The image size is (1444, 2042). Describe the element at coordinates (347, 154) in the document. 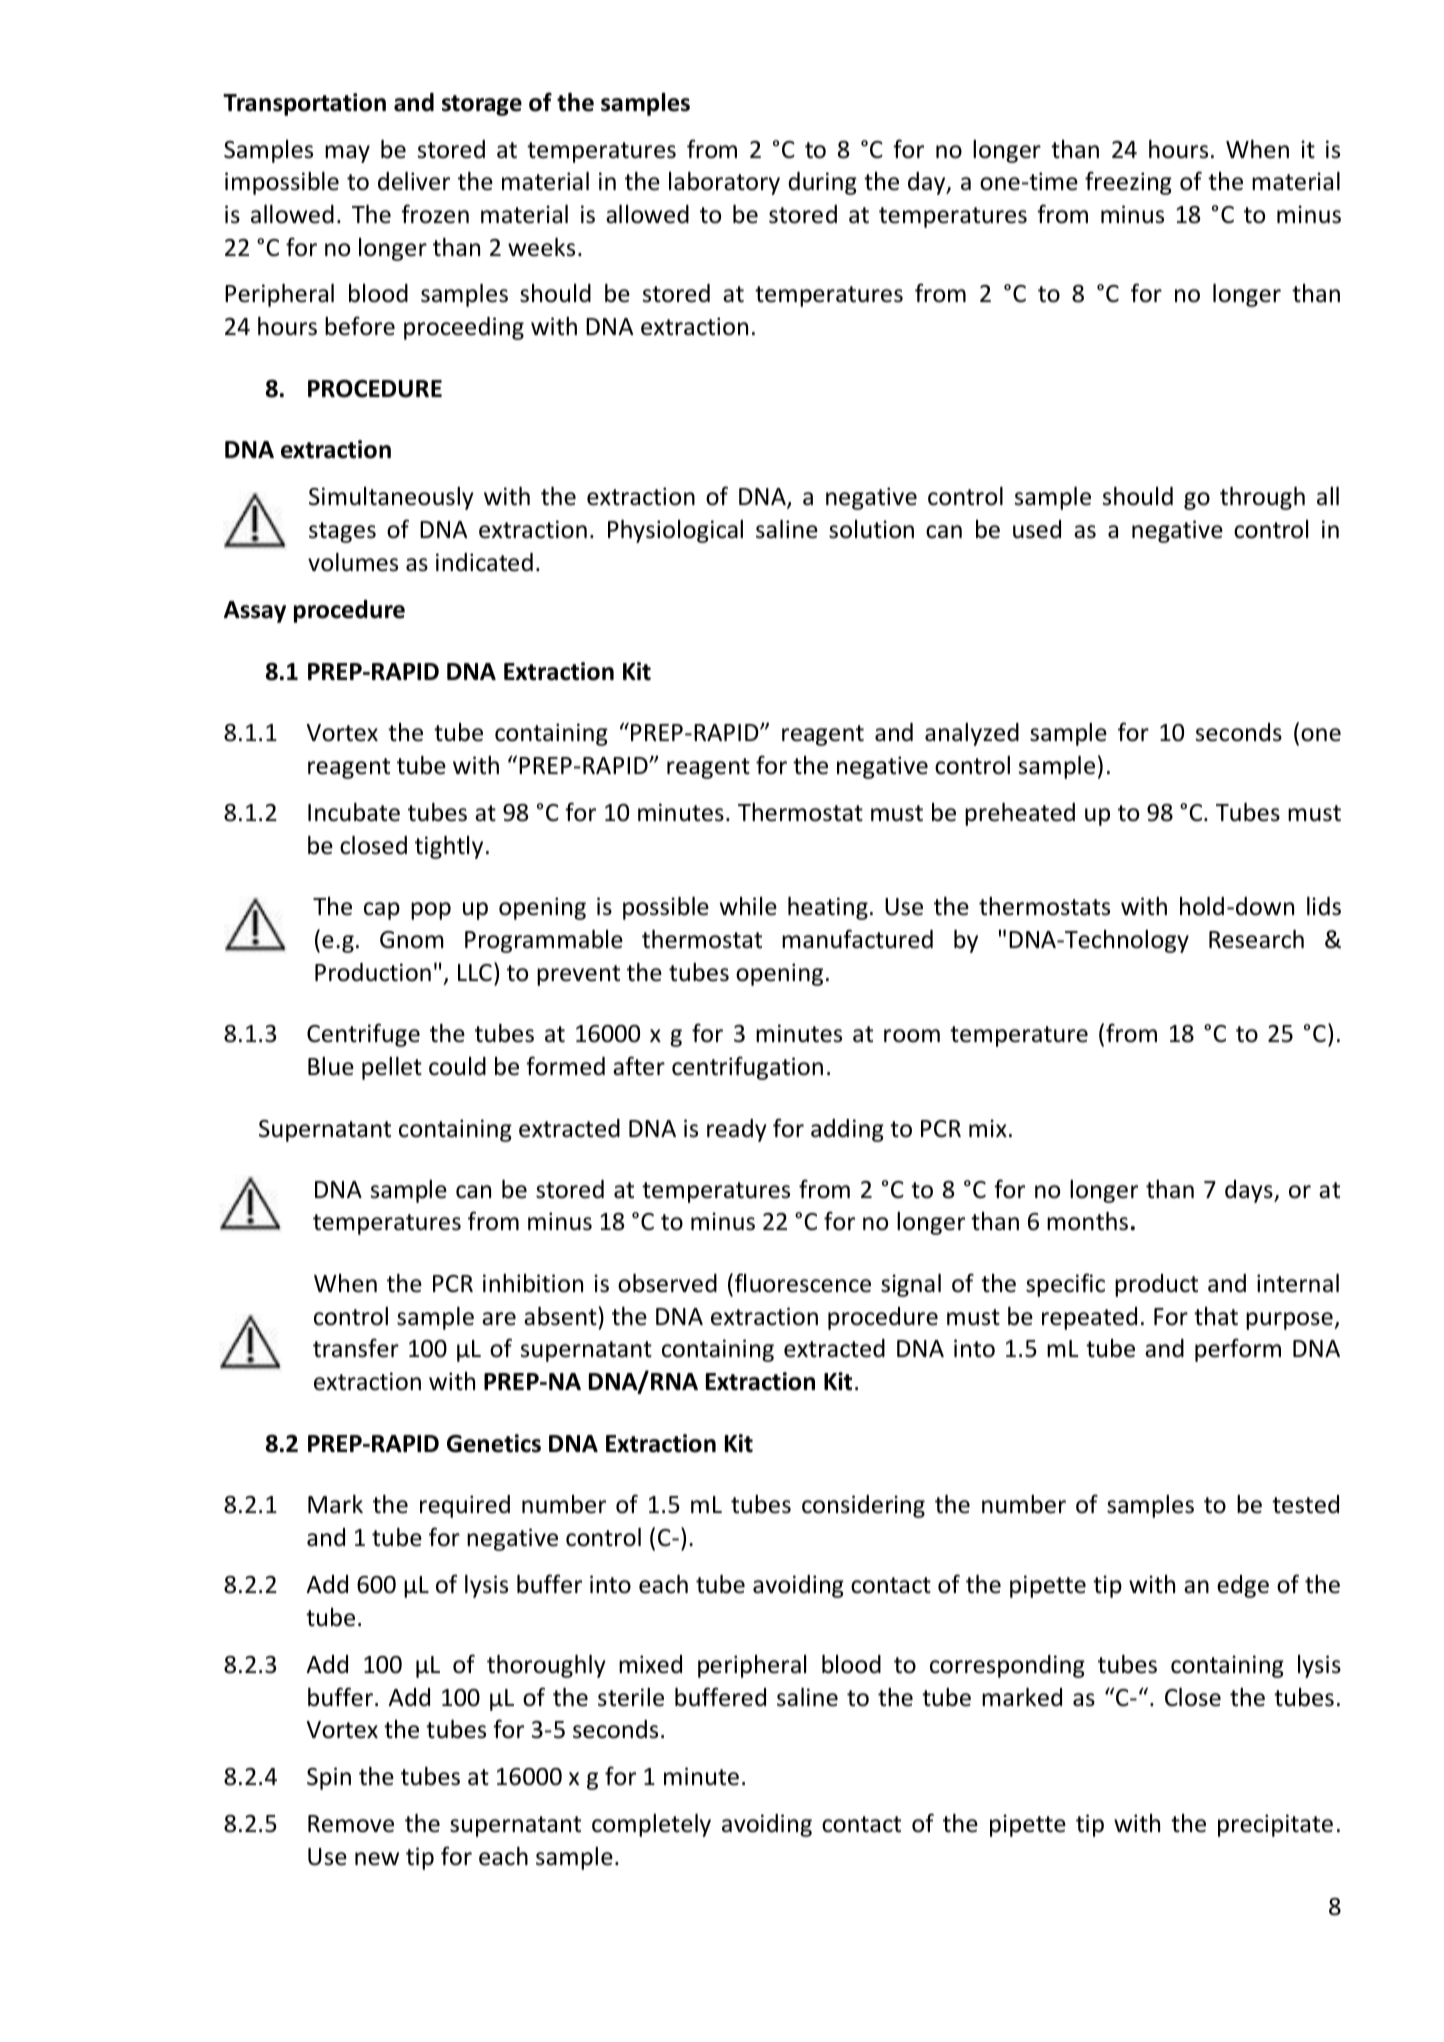

I see `may` at that location.
